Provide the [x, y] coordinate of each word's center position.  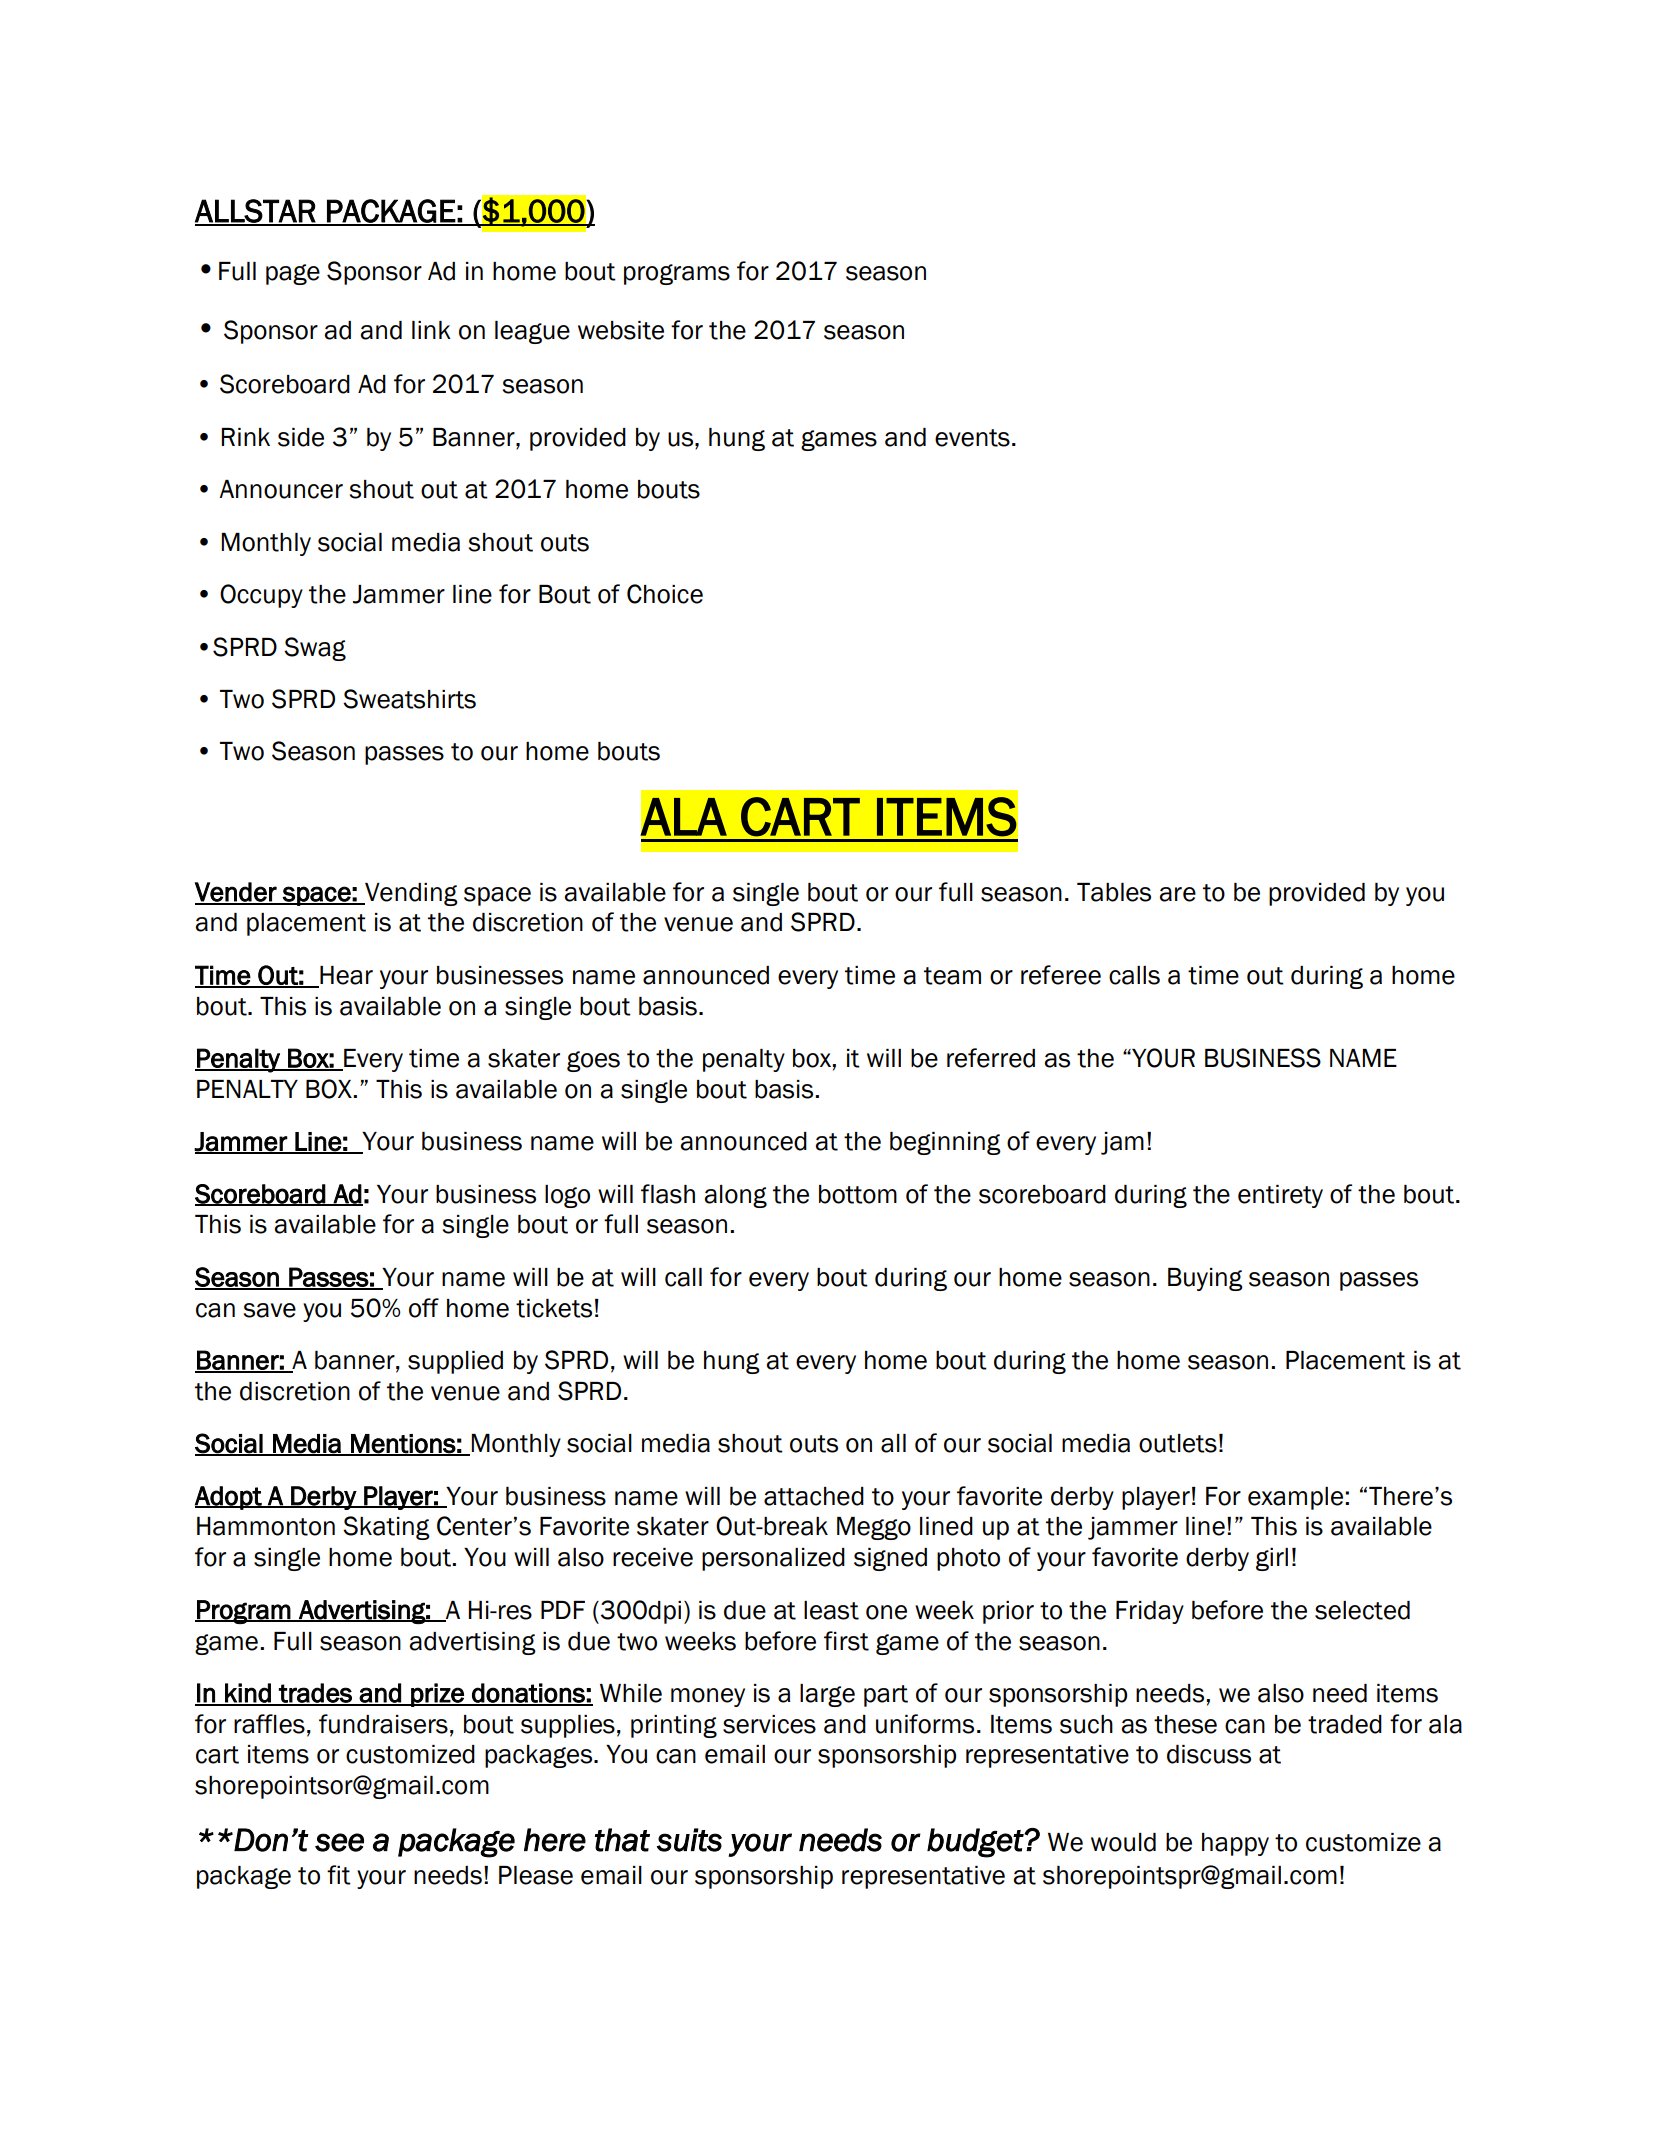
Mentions [403, 1444]
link [431, 330]
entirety [1280, 1196]
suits [689, 1840]
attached [814, 1496]
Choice [665, 594]
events [972, 438]
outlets [1178, 1443]
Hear [345, 976]
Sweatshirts [409, 699]
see [339, 1842]
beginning [945, 1143]
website [621, 330]
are [1177, 894]
